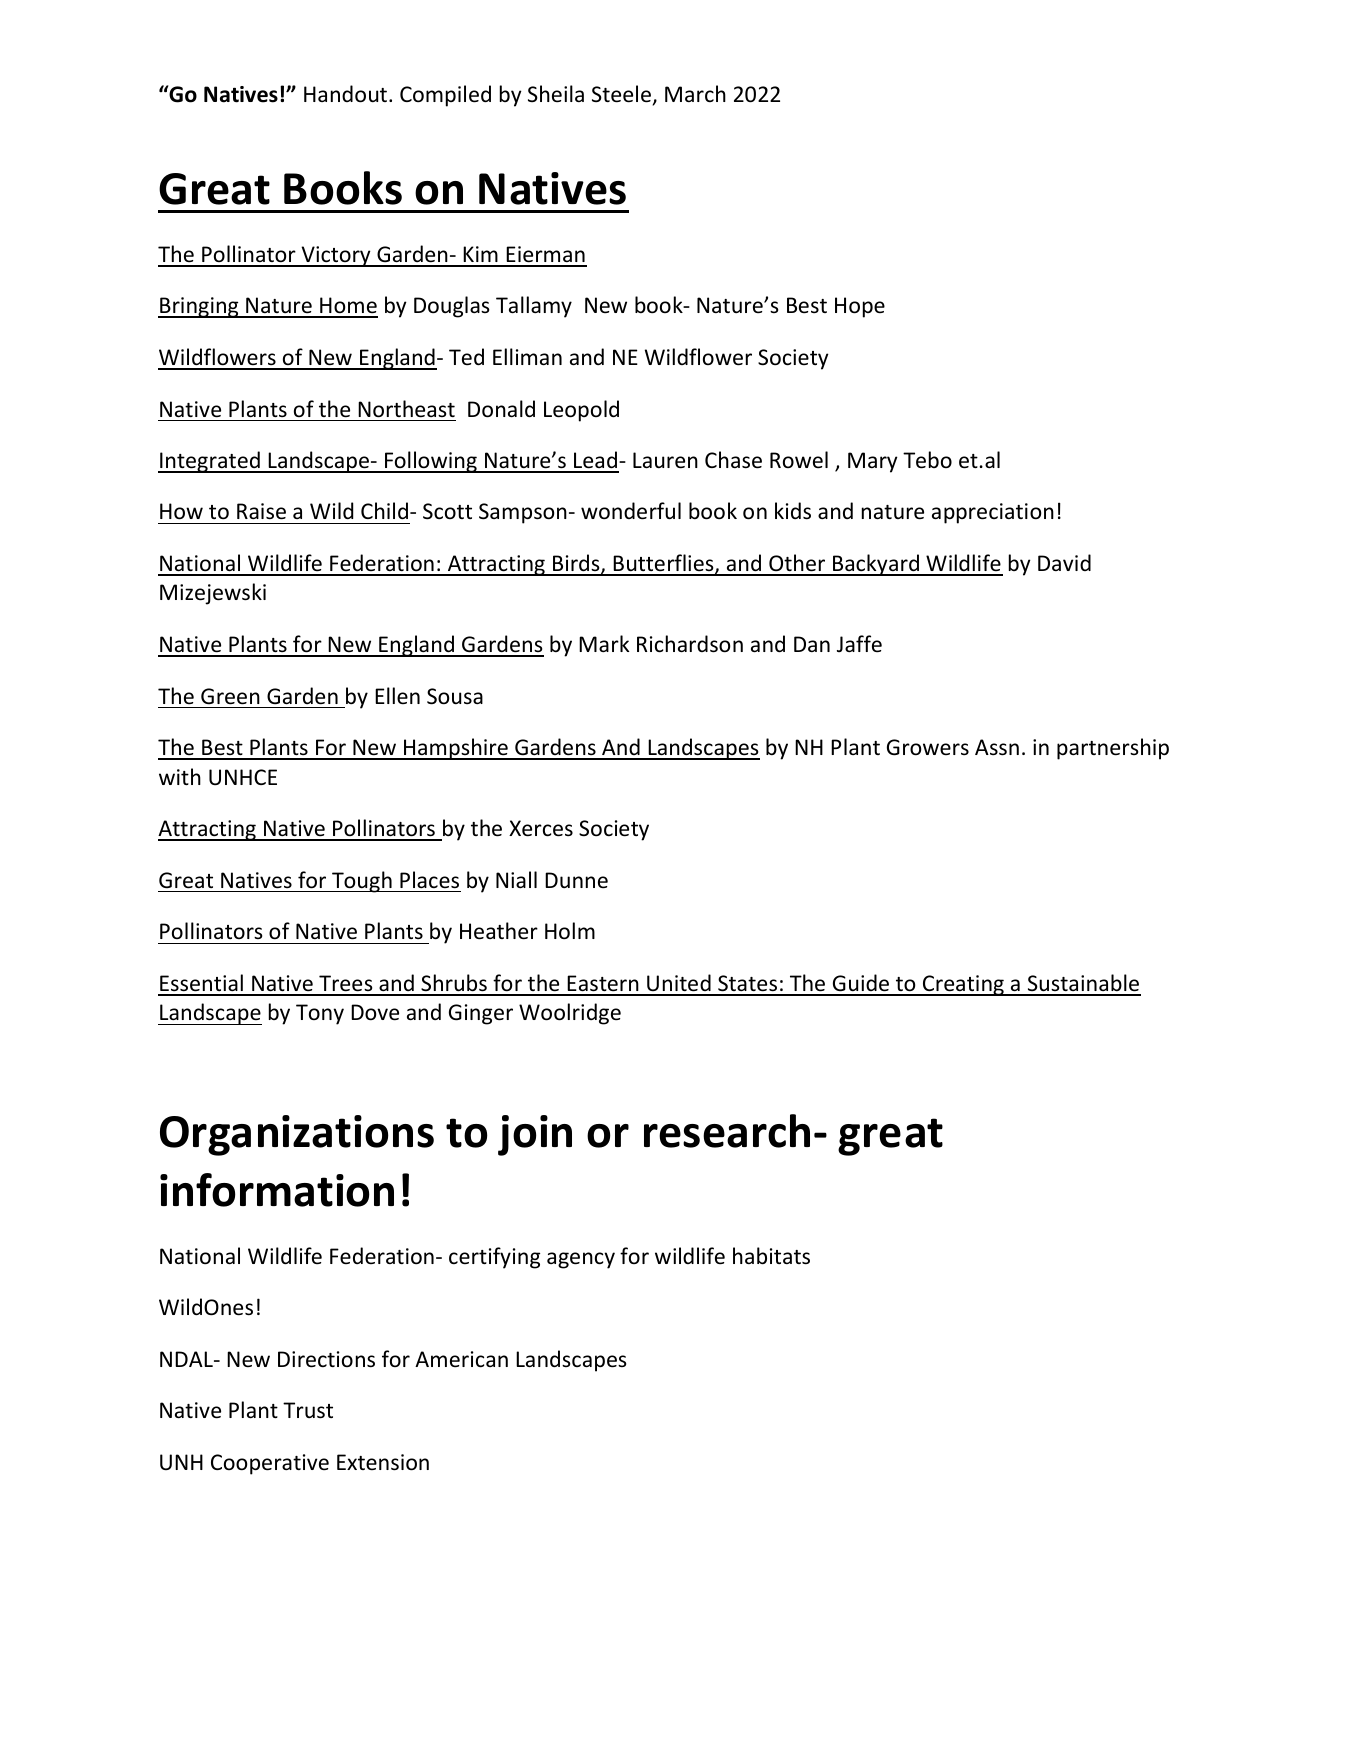  I want to click on Trust, so click(308, 1410).
